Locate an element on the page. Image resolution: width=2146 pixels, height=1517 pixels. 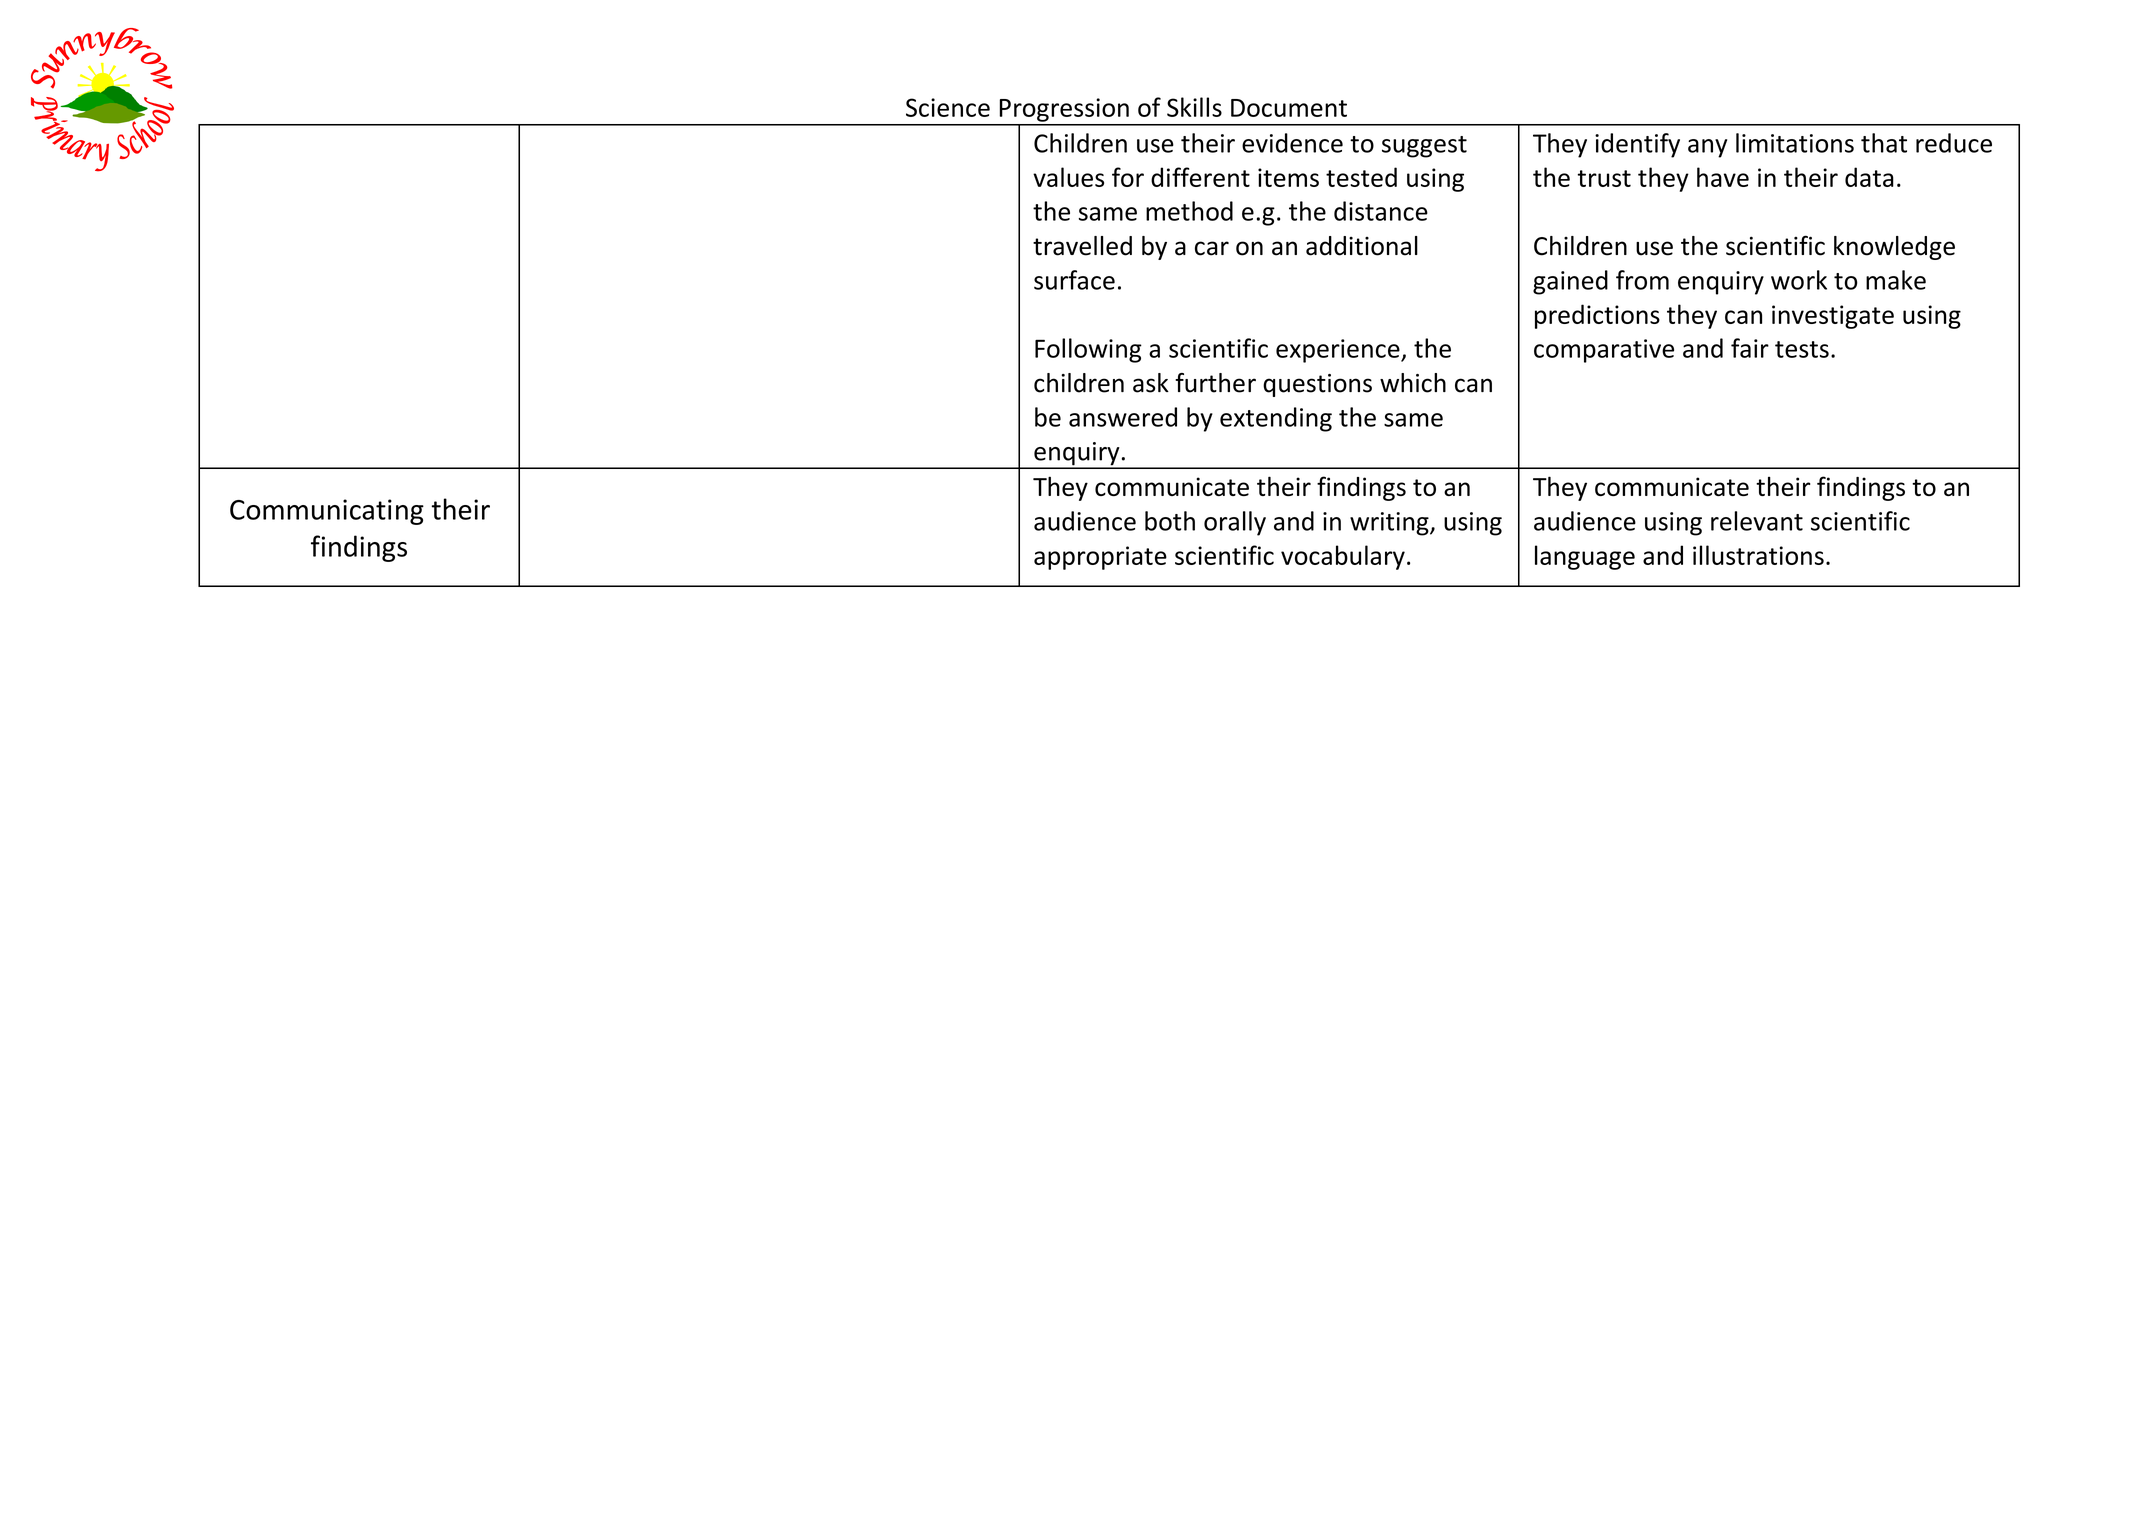
illustrations is located at coordinates (1758, 555).
